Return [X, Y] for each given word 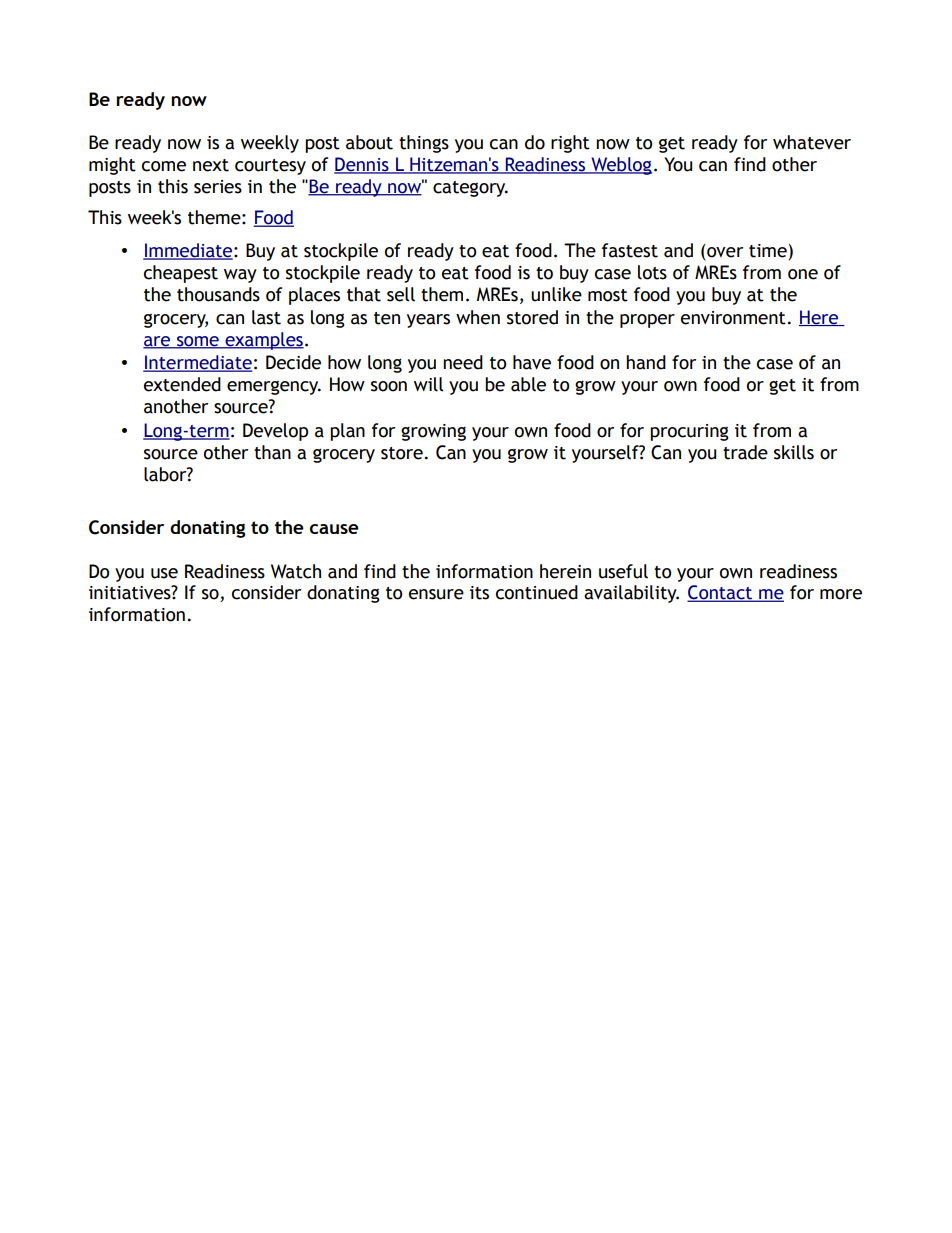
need [463, 362]
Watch [296, 571]
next [211, 165]
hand [646, 362]
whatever [812, 142]
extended [182, 384]
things [424, 144]
